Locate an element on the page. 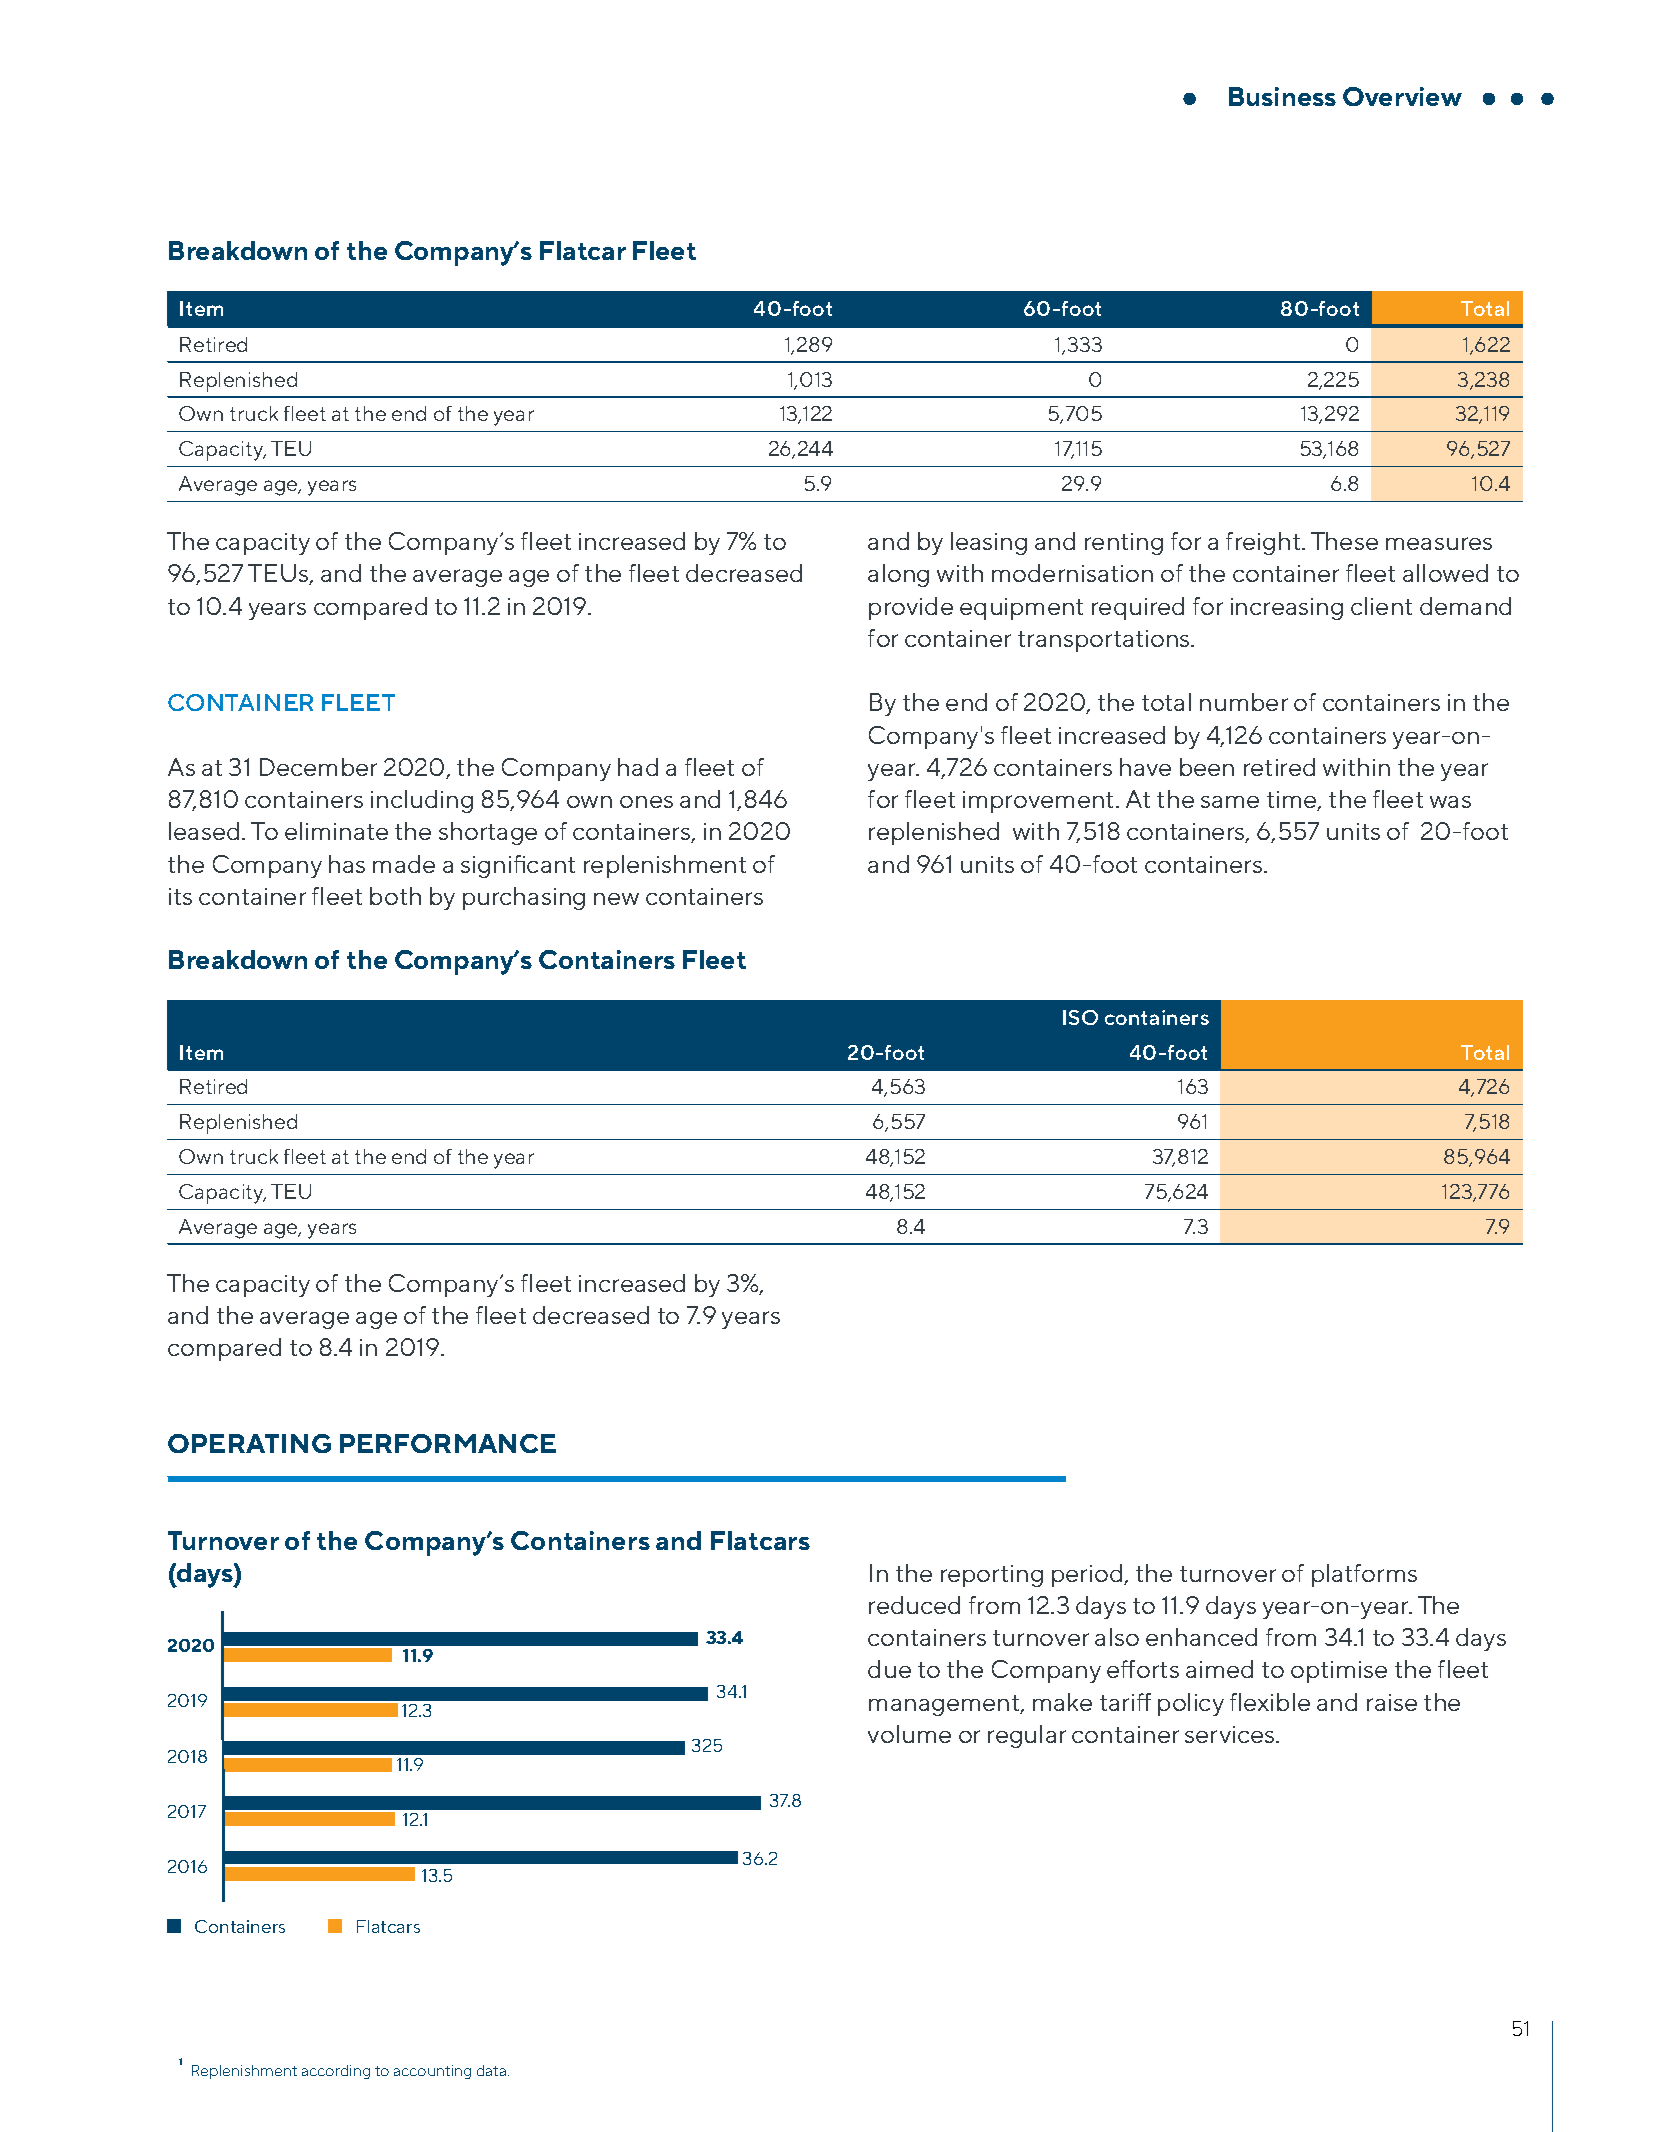 This page has height=2132, width=1675. reporting is located at coordinates (992, 1576).
